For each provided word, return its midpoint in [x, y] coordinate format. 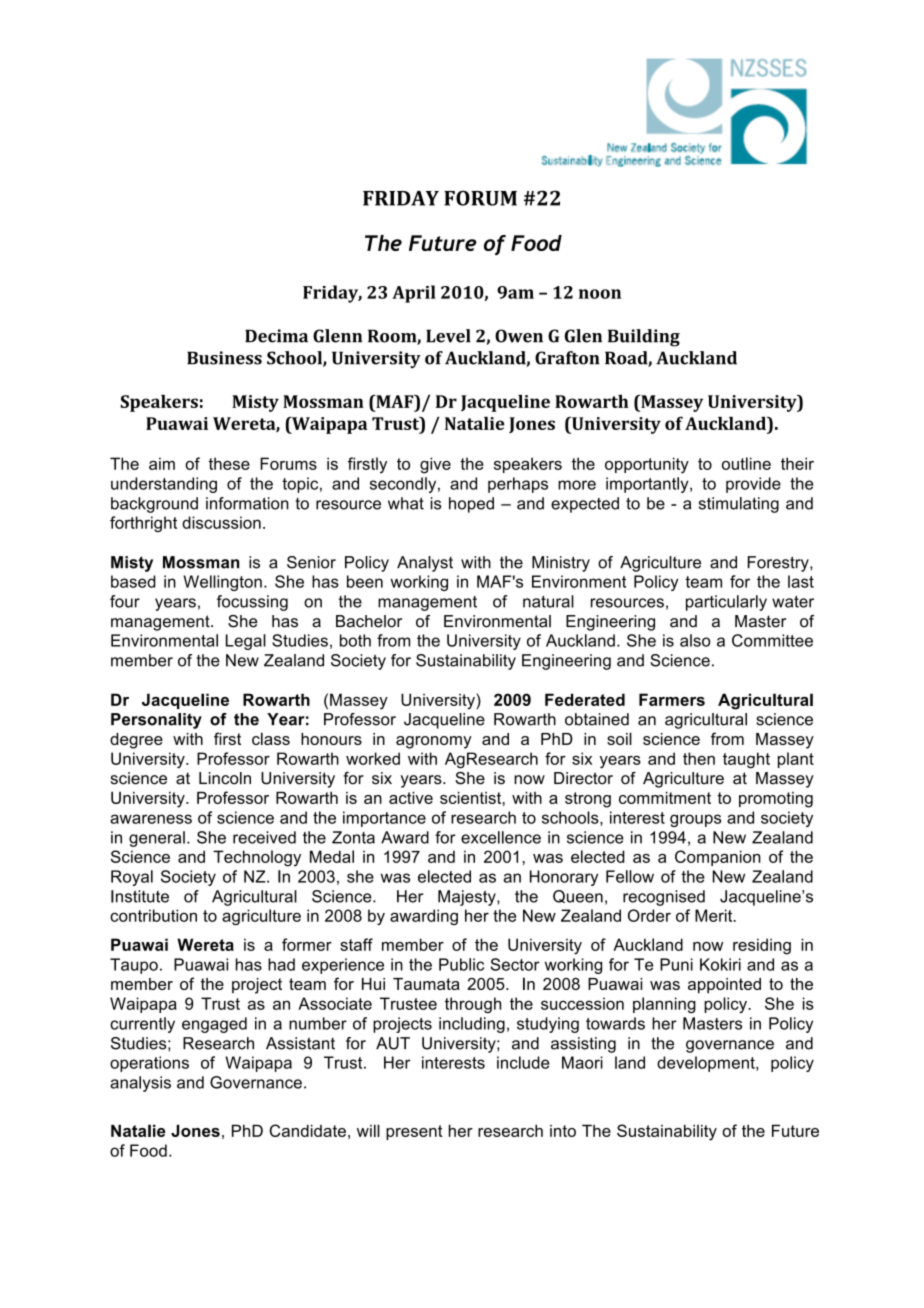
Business [224, 358]
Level [448, 336]
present [414, 1132]
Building [644, 338]
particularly [726, 603]
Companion [718, 858]
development [707, 1064]
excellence [501, 837]
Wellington [222, 583]
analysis [140, 1084]
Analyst [425, 564]
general [157, 839]
